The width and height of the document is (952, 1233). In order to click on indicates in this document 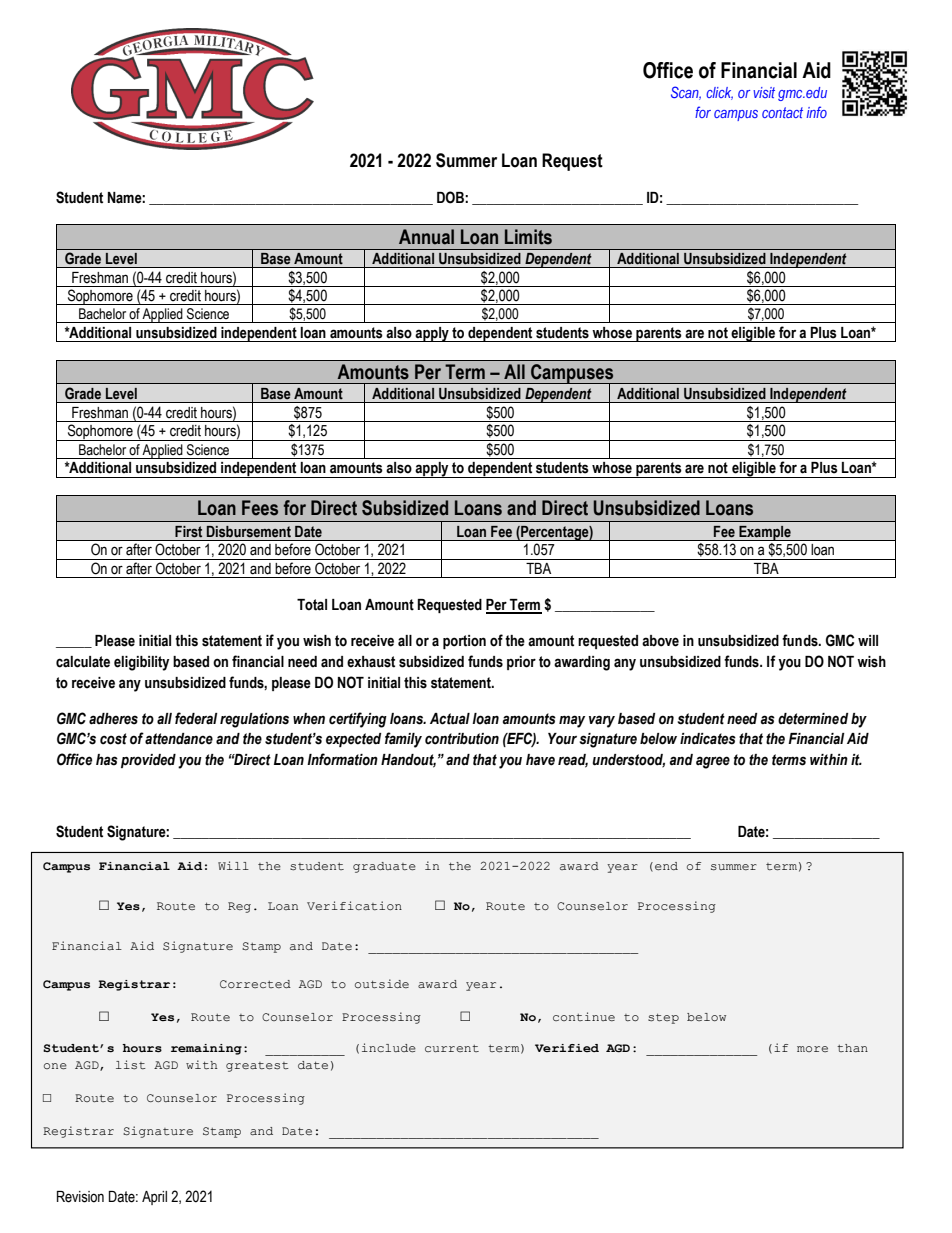, I will do `click(708, 739)`.
